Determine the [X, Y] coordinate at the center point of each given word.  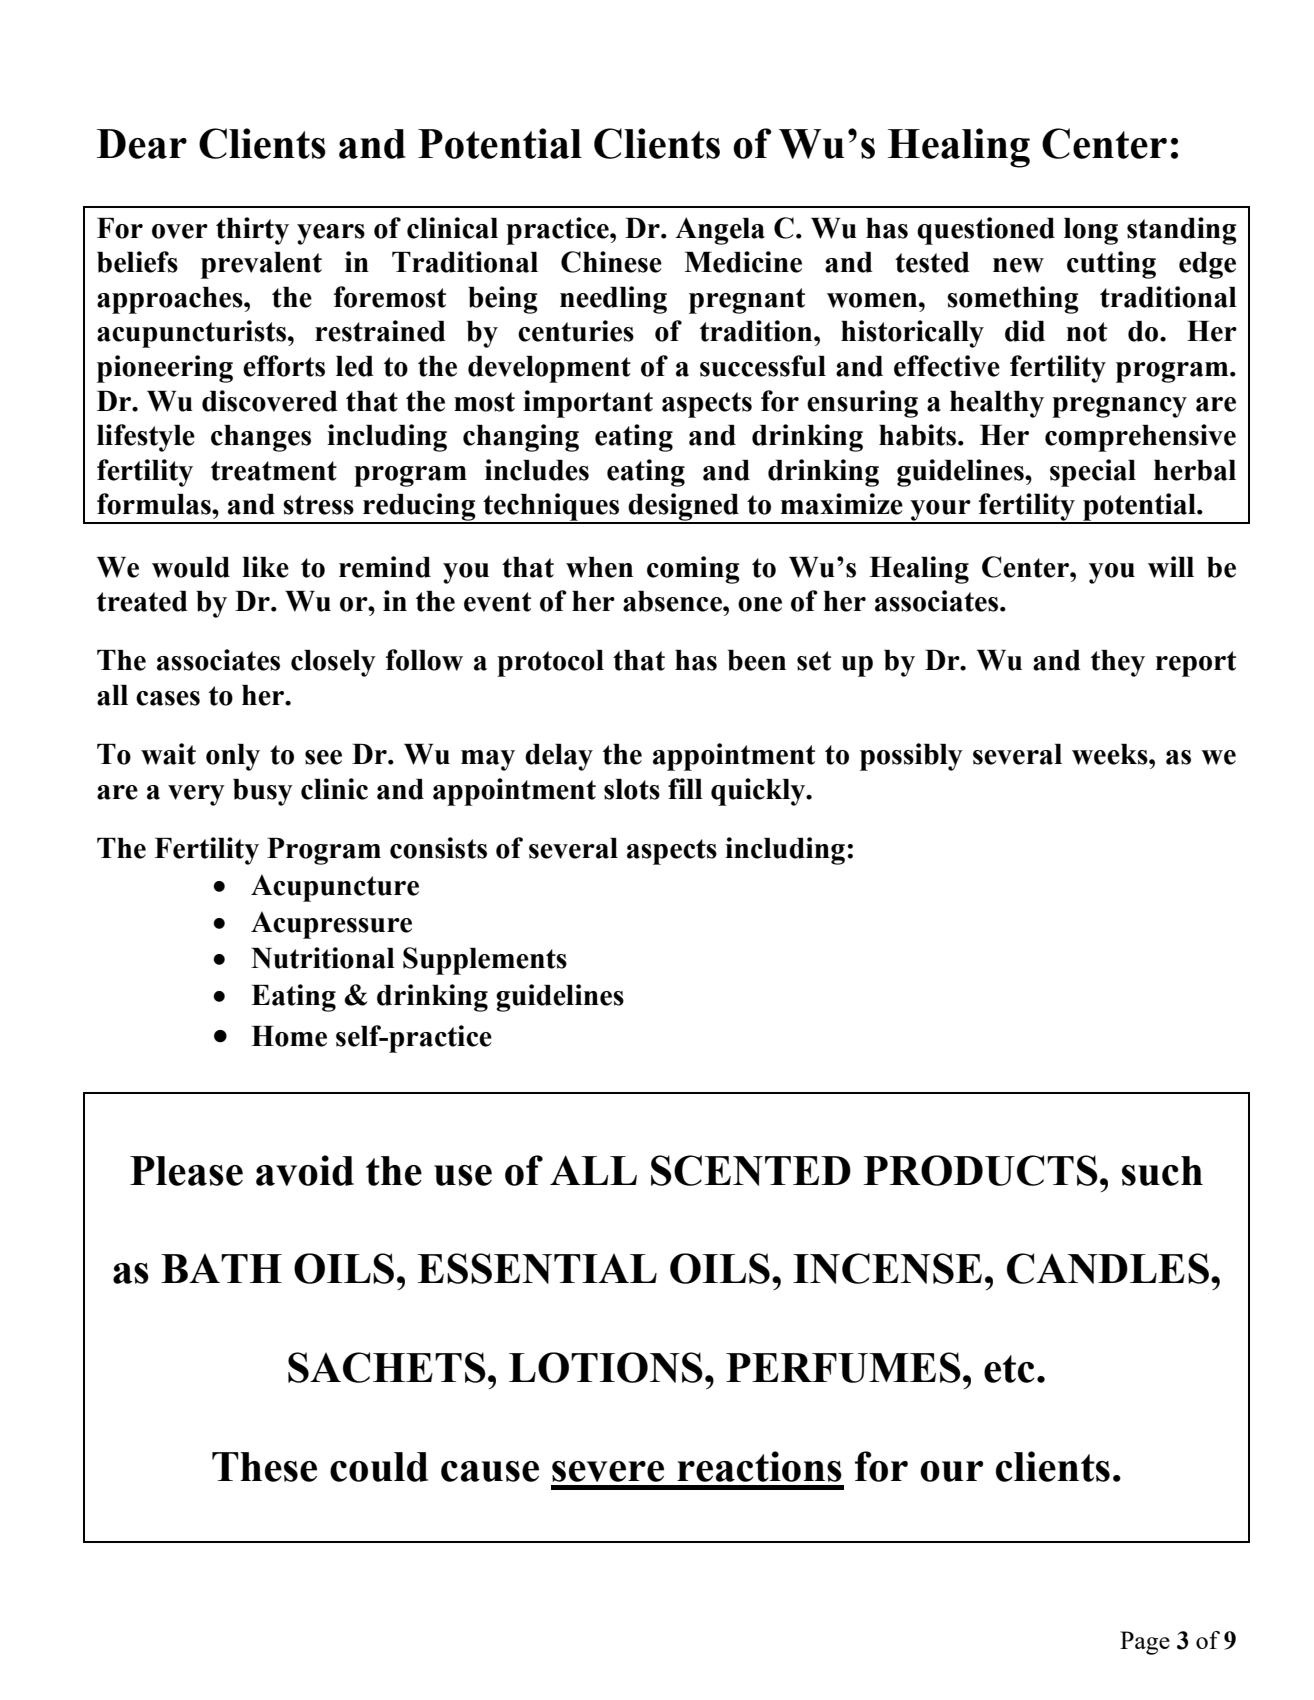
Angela [720, 231]
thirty [252, 231]
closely [333, 663]
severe [608, 1471]
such [1162, 1171]
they [1118, 663]
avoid [305, 1170]
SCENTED [751, 1170]
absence [673, 601]
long [1091, 231]
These [264, 1467]
